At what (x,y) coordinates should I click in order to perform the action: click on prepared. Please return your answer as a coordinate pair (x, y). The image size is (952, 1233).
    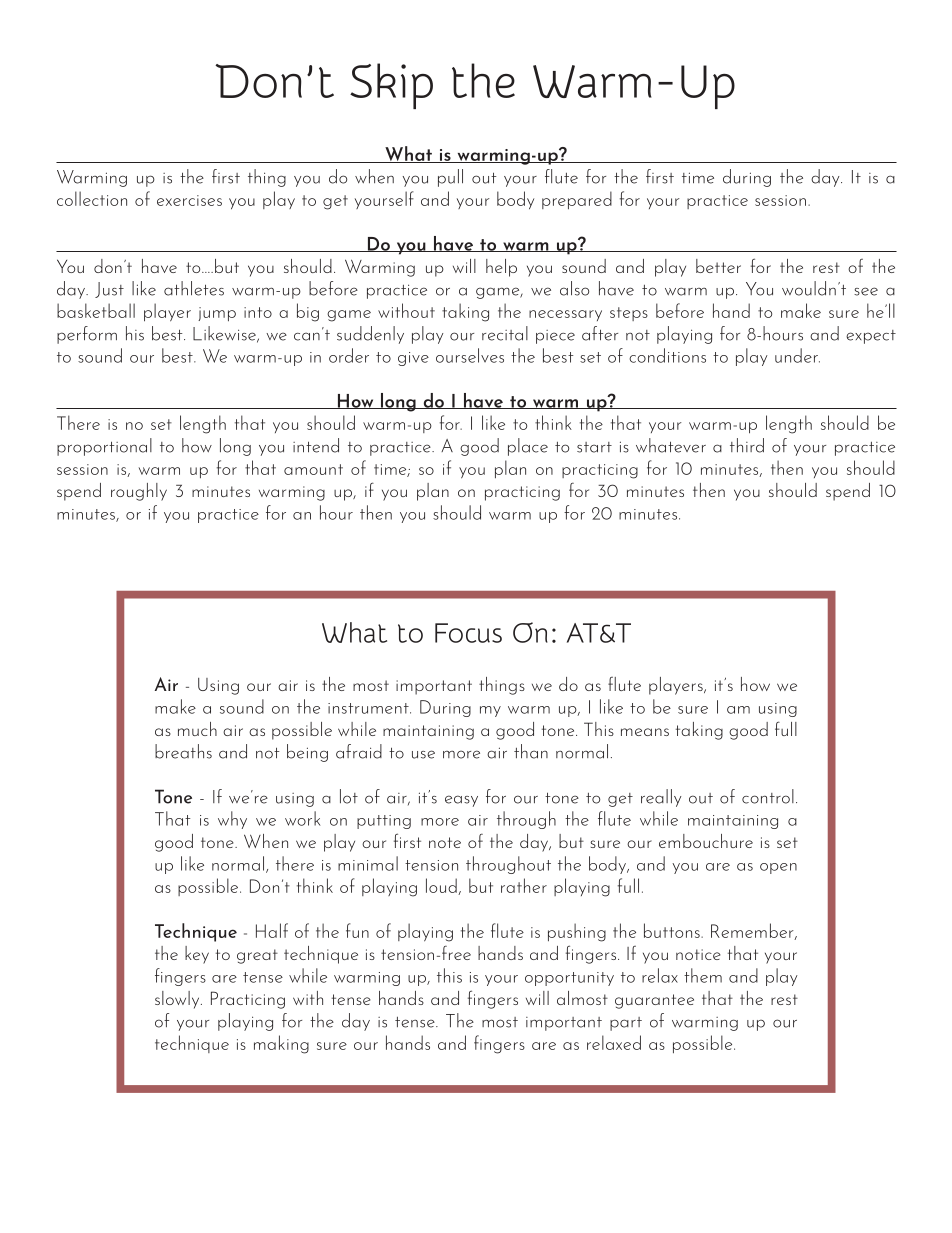
    Looking at the image, I should click on (577, 200).
